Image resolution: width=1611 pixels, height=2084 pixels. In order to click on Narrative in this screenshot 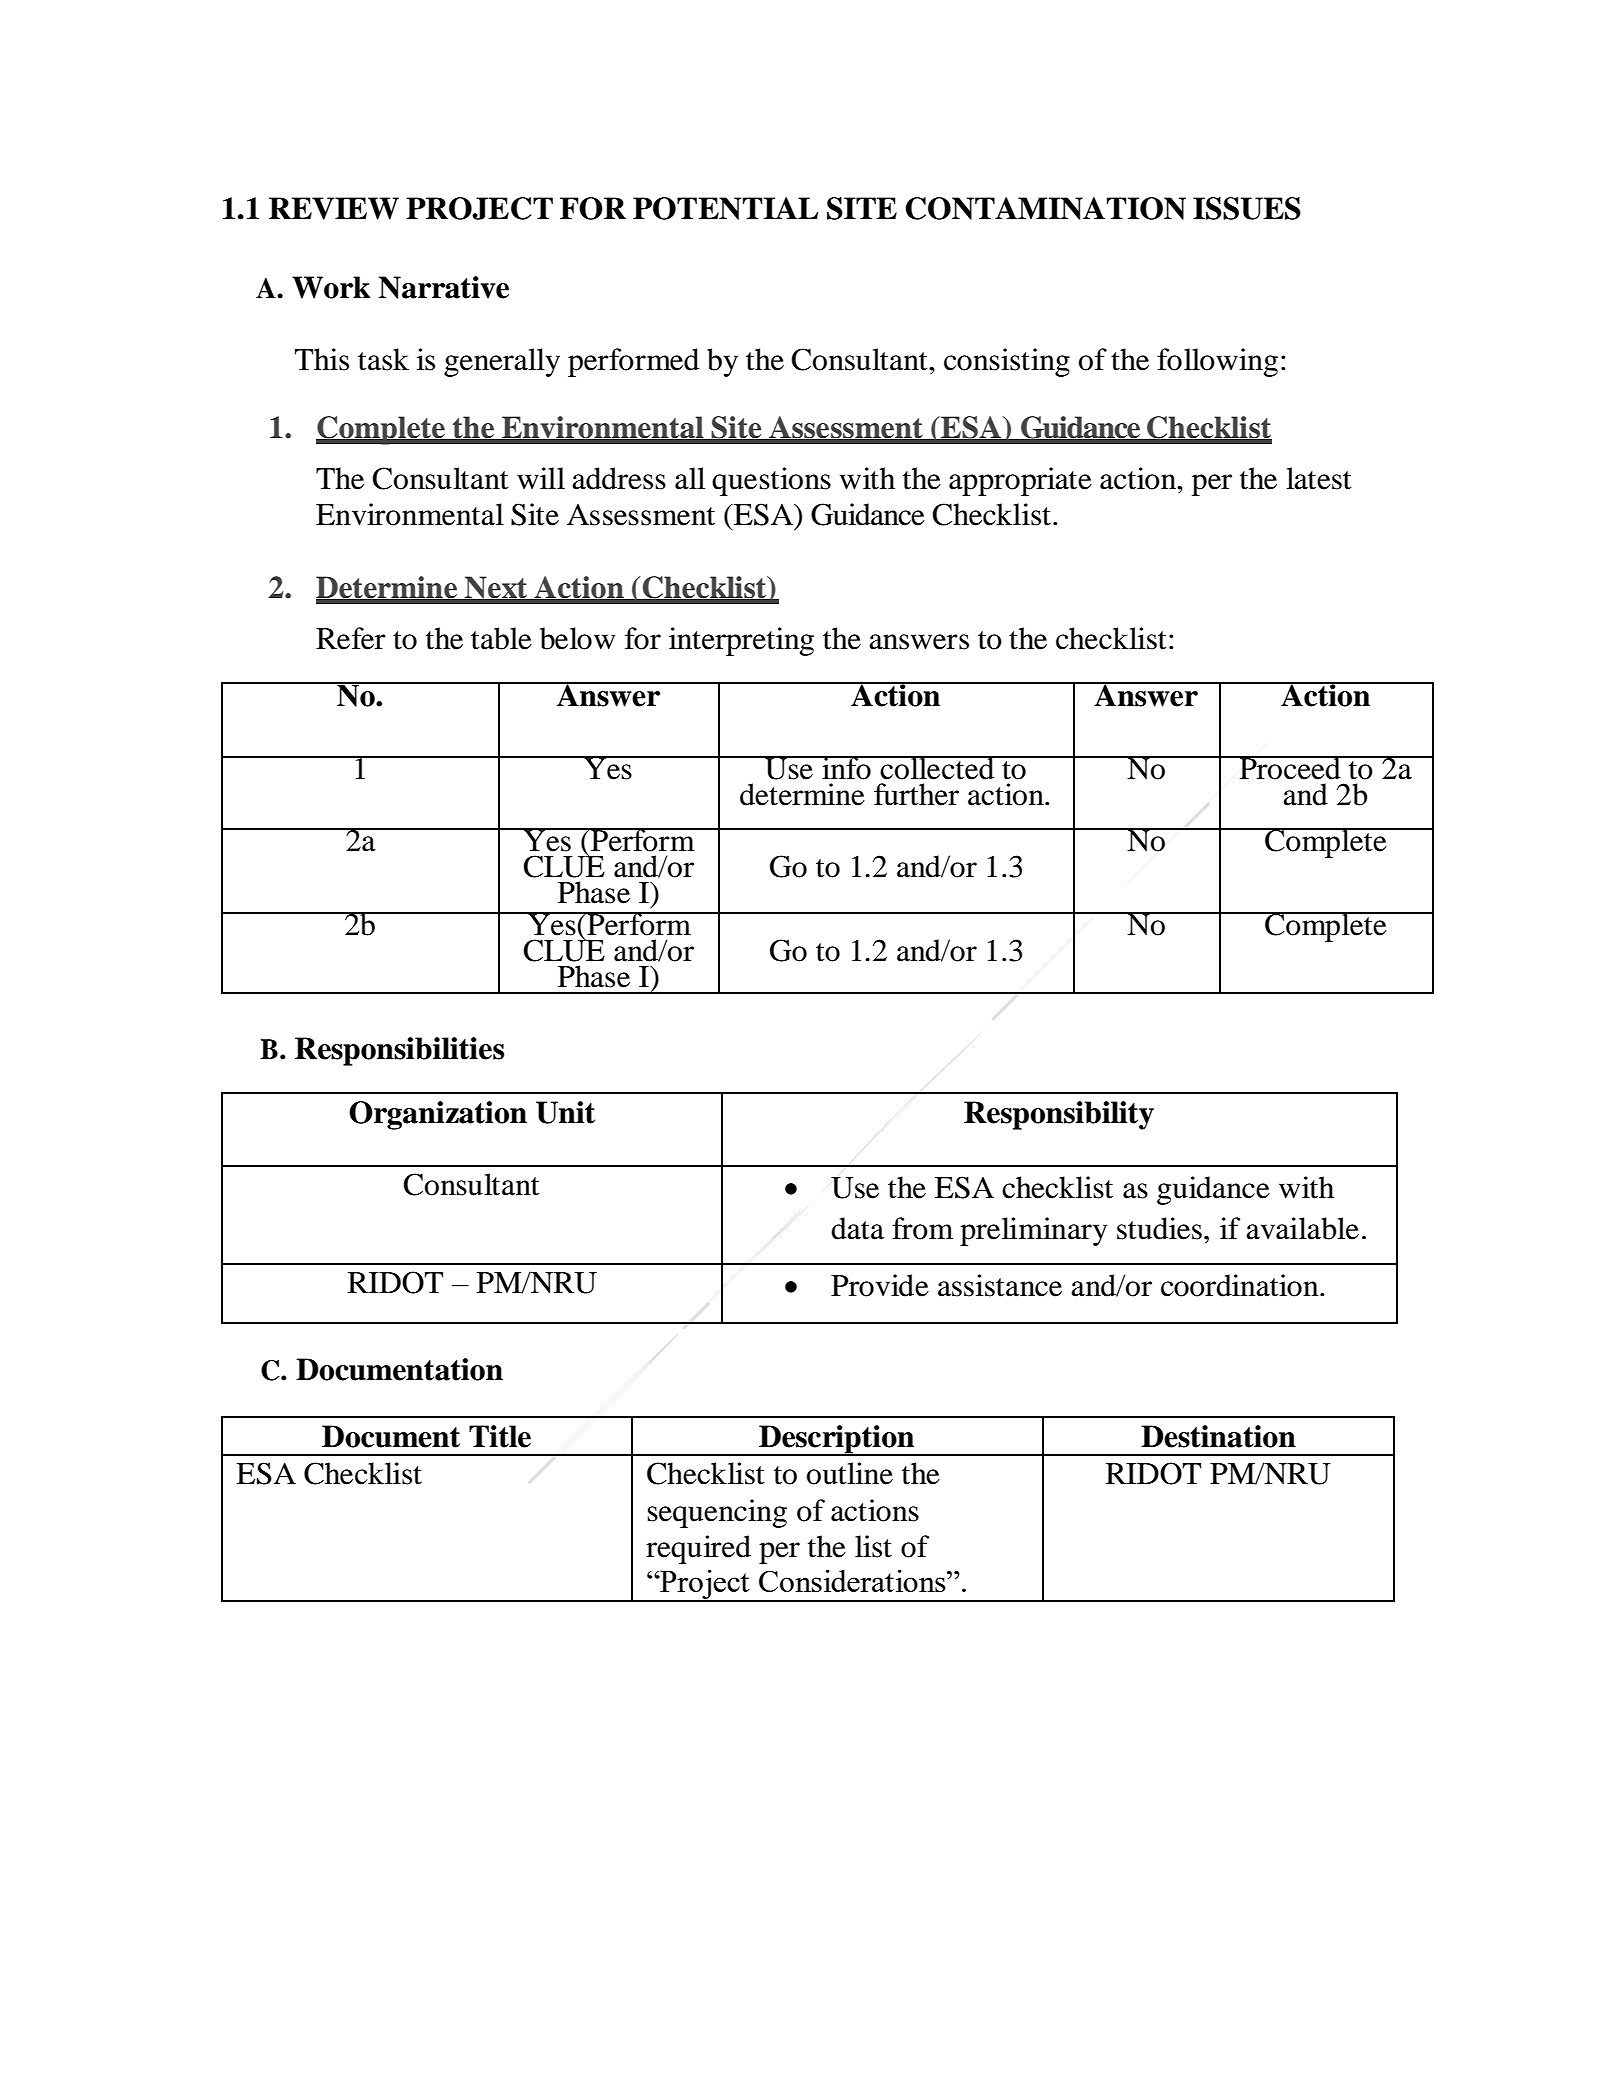, I will do `click(443, 287)`.
